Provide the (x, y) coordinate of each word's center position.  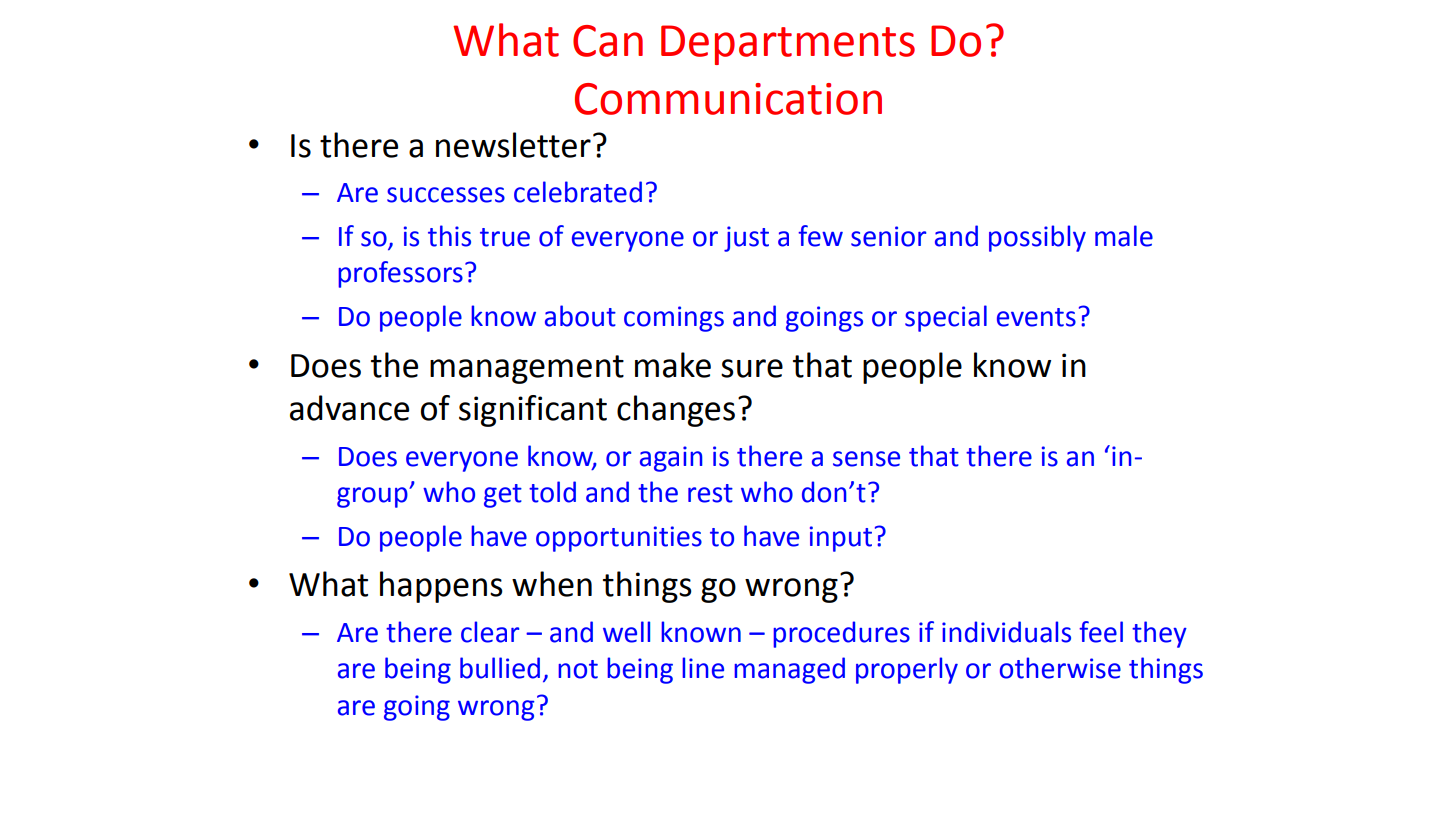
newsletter (513, 145)
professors (401, 274)
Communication (728, 99)
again (671, 459)
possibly (1037, 238)
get (503, 496)
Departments (788, 45)
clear (490, 632)
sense (866, 459)
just (746, 239)
